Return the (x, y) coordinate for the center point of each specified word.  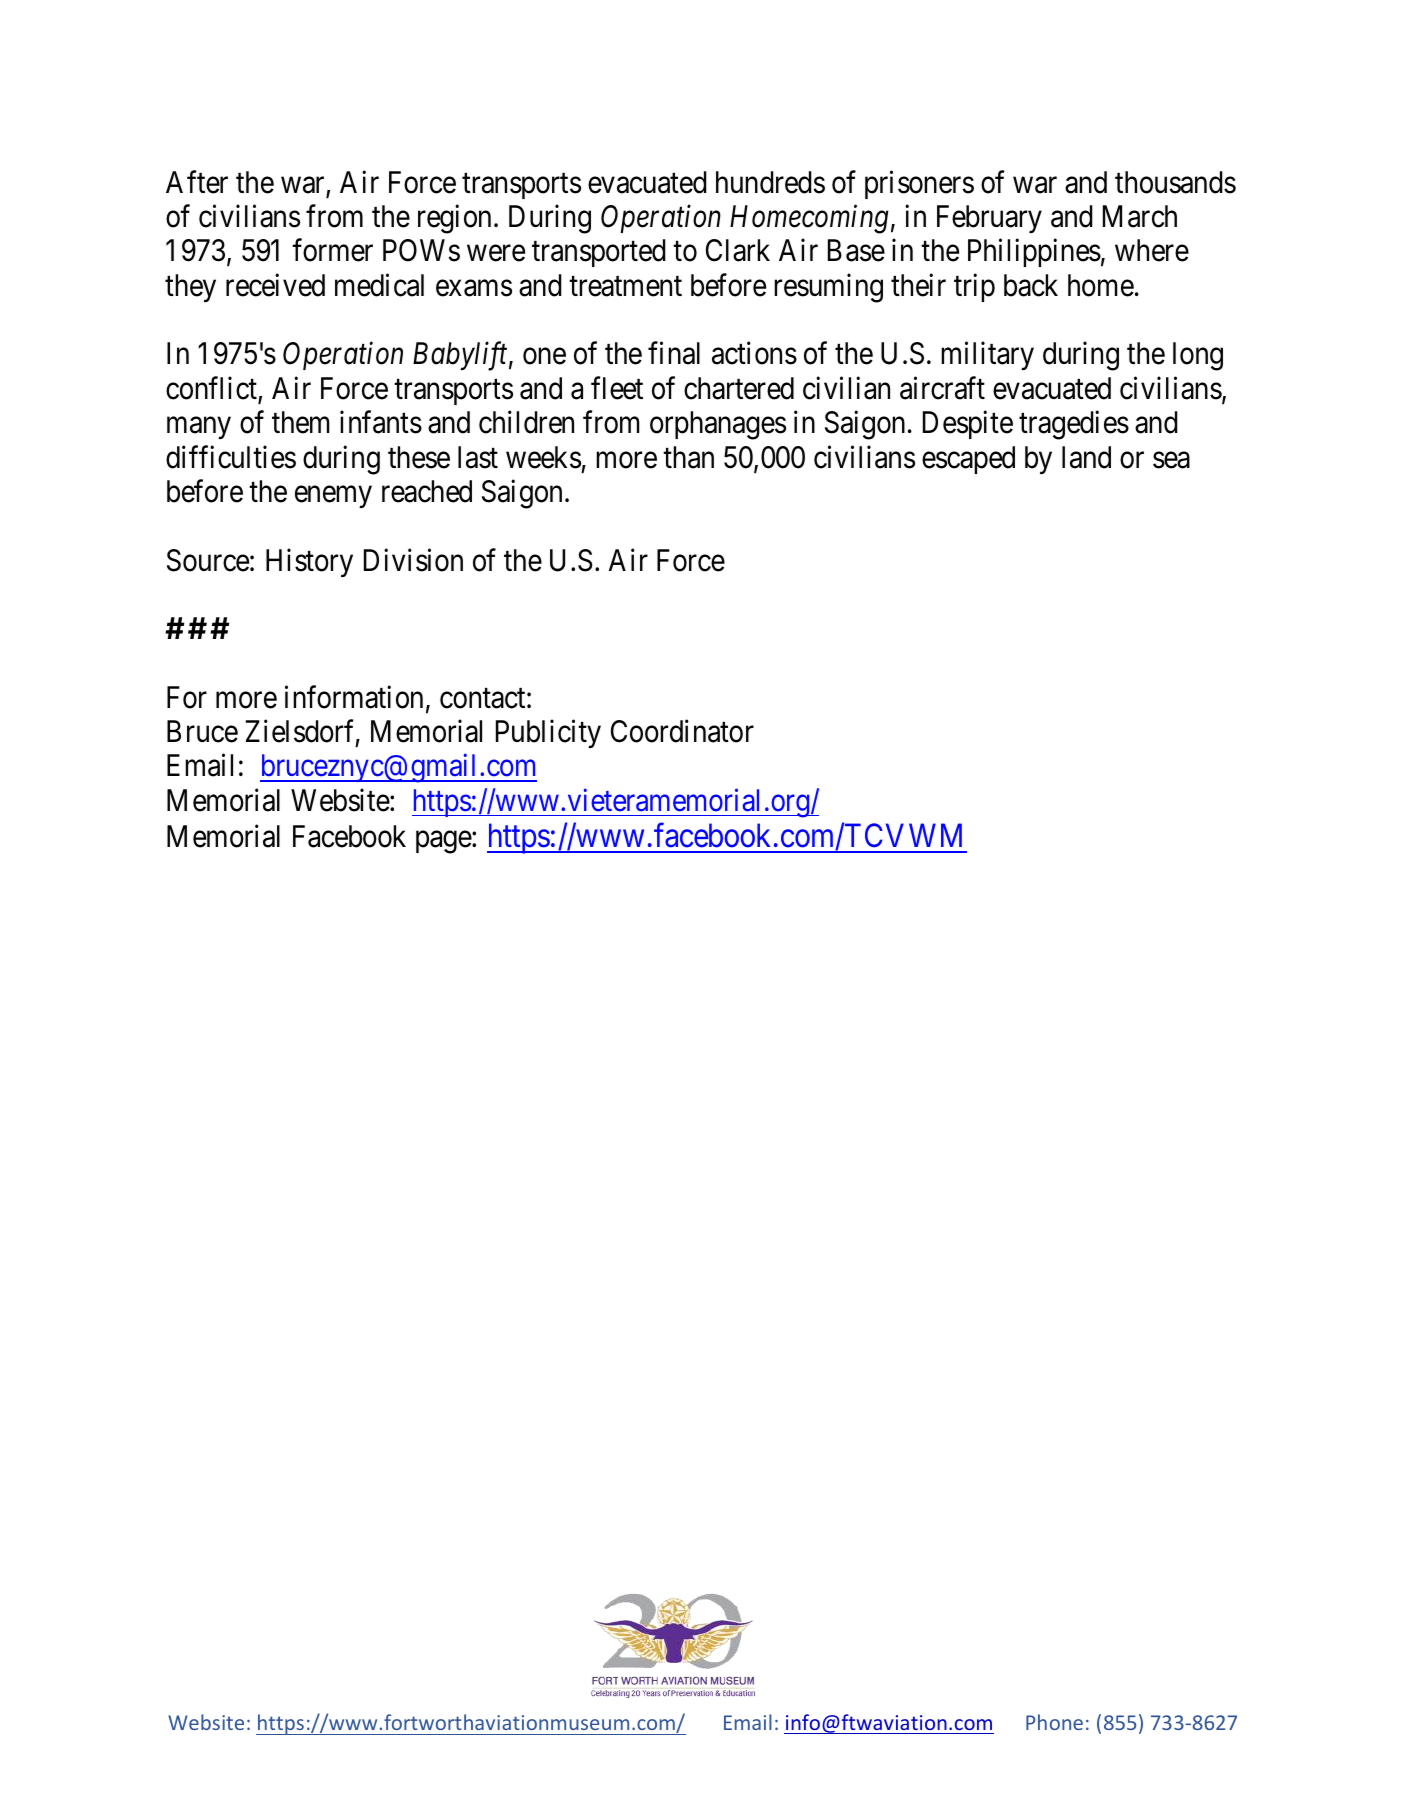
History (309, 562)
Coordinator (682, 731)
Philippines (1034, 253)
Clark (738, 250)
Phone (1054, 1722)
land (1086, 457)
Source (208, 560)
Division (413, 560)
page (444, 843)
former (332, 250)
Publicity (548, 734)
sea (1171, 460)
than (688, 457)
